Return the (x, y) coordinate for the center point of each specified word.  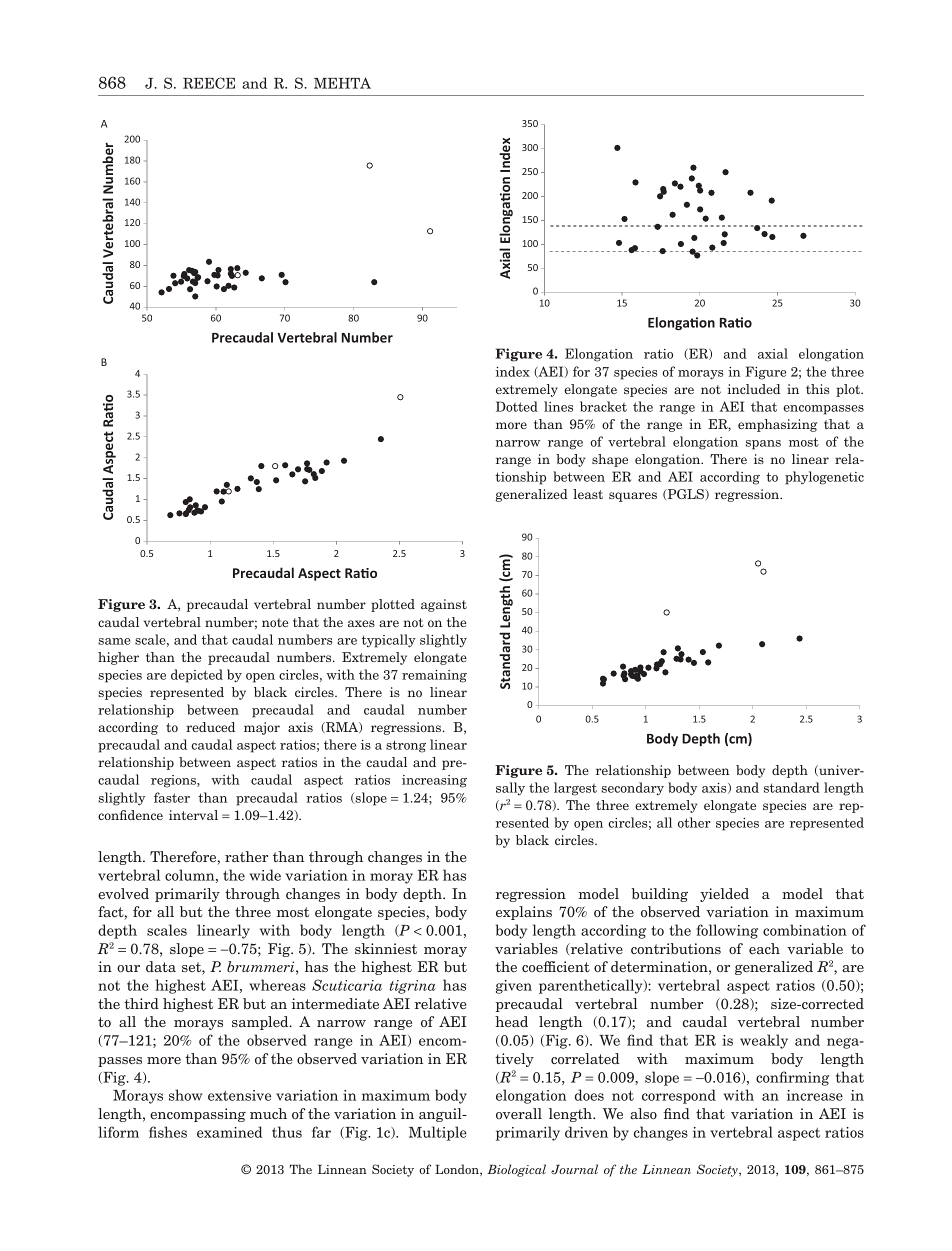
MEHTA (342, 83)
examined (229, 1132)
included (754, 389)
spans (763, 445)
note (275, 622)
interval (193, 815)
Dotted (517, 406)
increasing (434, 781)
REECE (209, 83)
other (694, 822)
